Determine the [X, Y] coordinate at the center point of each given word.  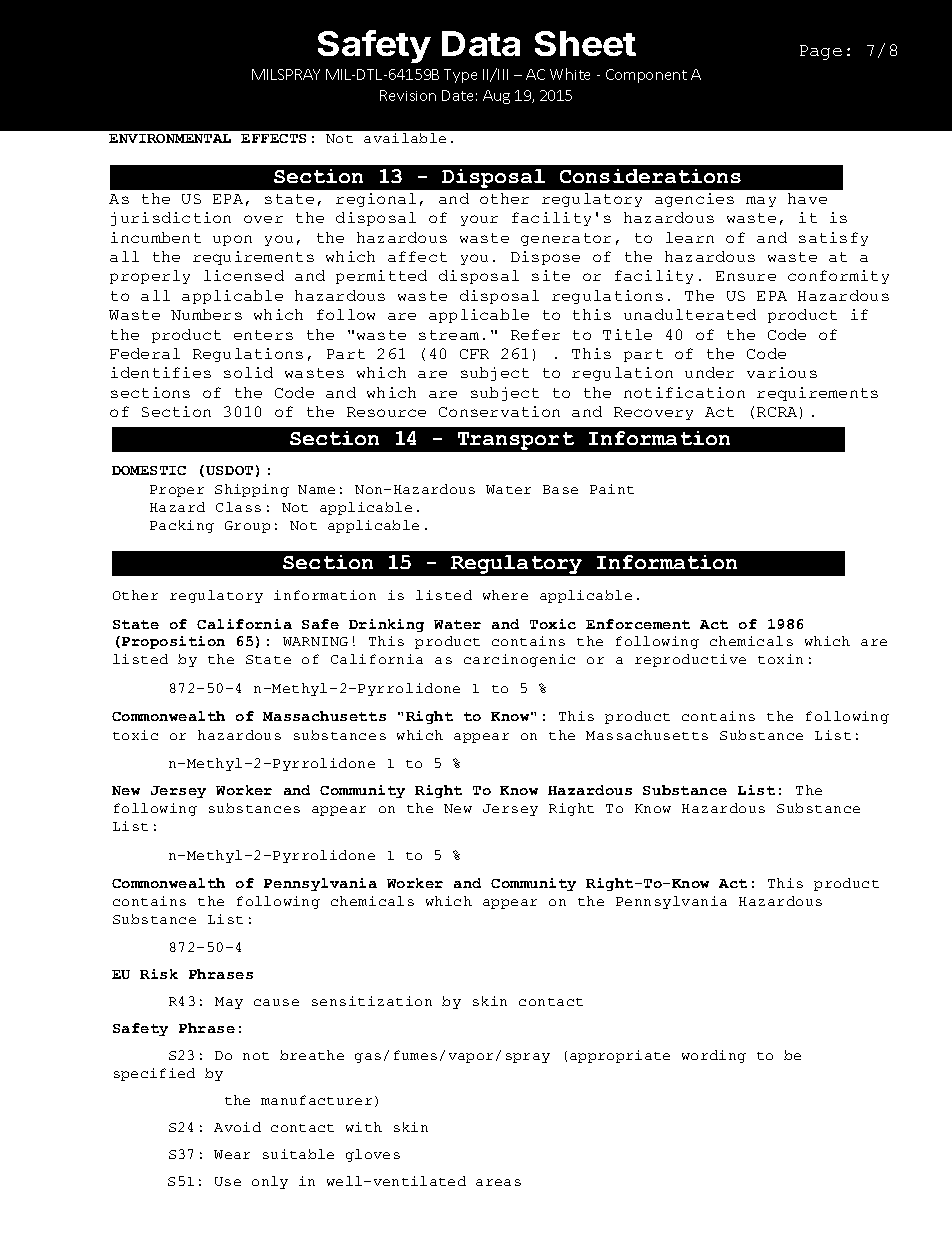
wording [714, 1056]
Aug [496, 97]
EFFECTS [273, 138]
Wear [232, 1154]
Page [821, 52]
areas [498, 1182]
